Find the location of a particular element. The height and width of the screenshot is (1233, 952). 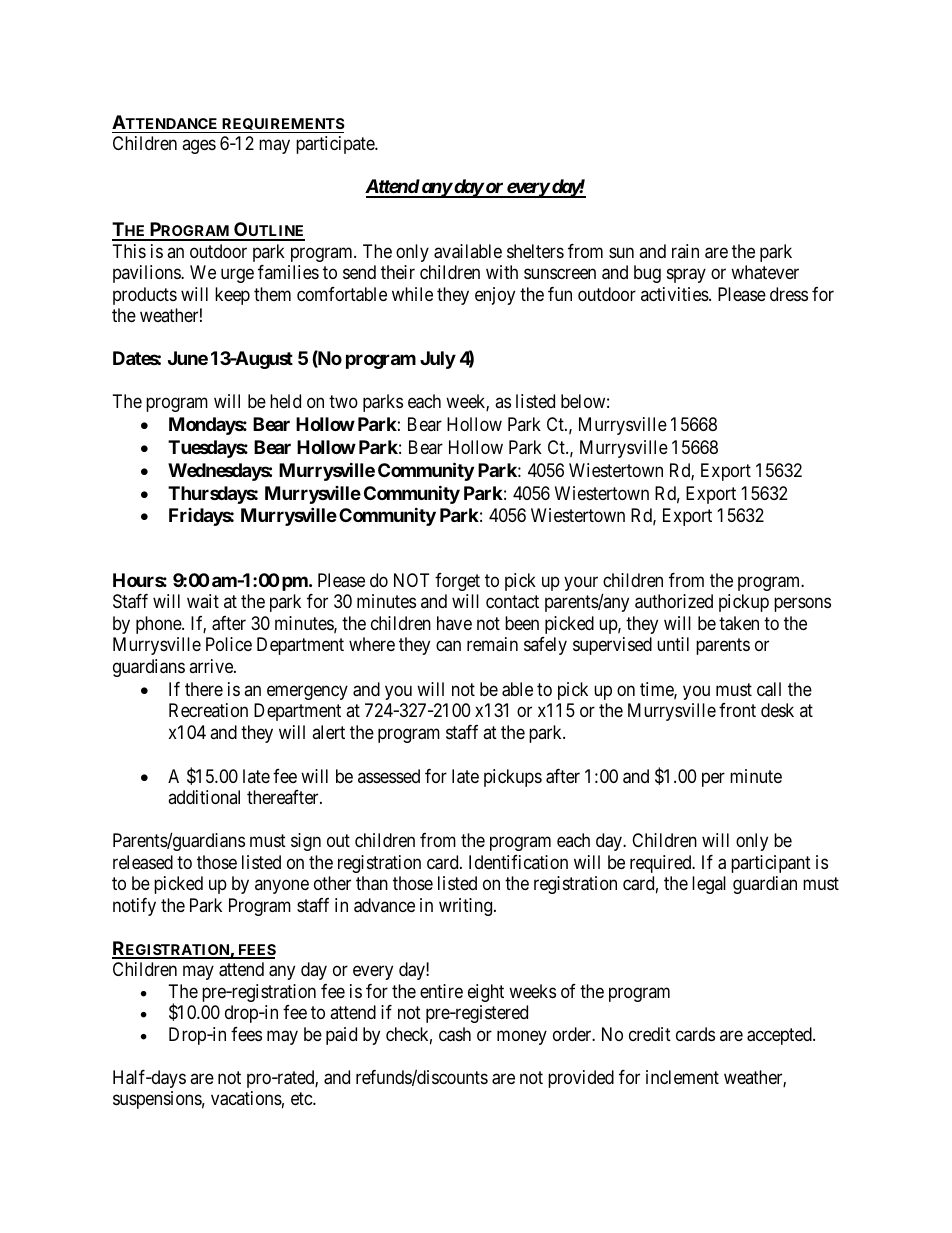

taken is located at coordinates (739, 623).
